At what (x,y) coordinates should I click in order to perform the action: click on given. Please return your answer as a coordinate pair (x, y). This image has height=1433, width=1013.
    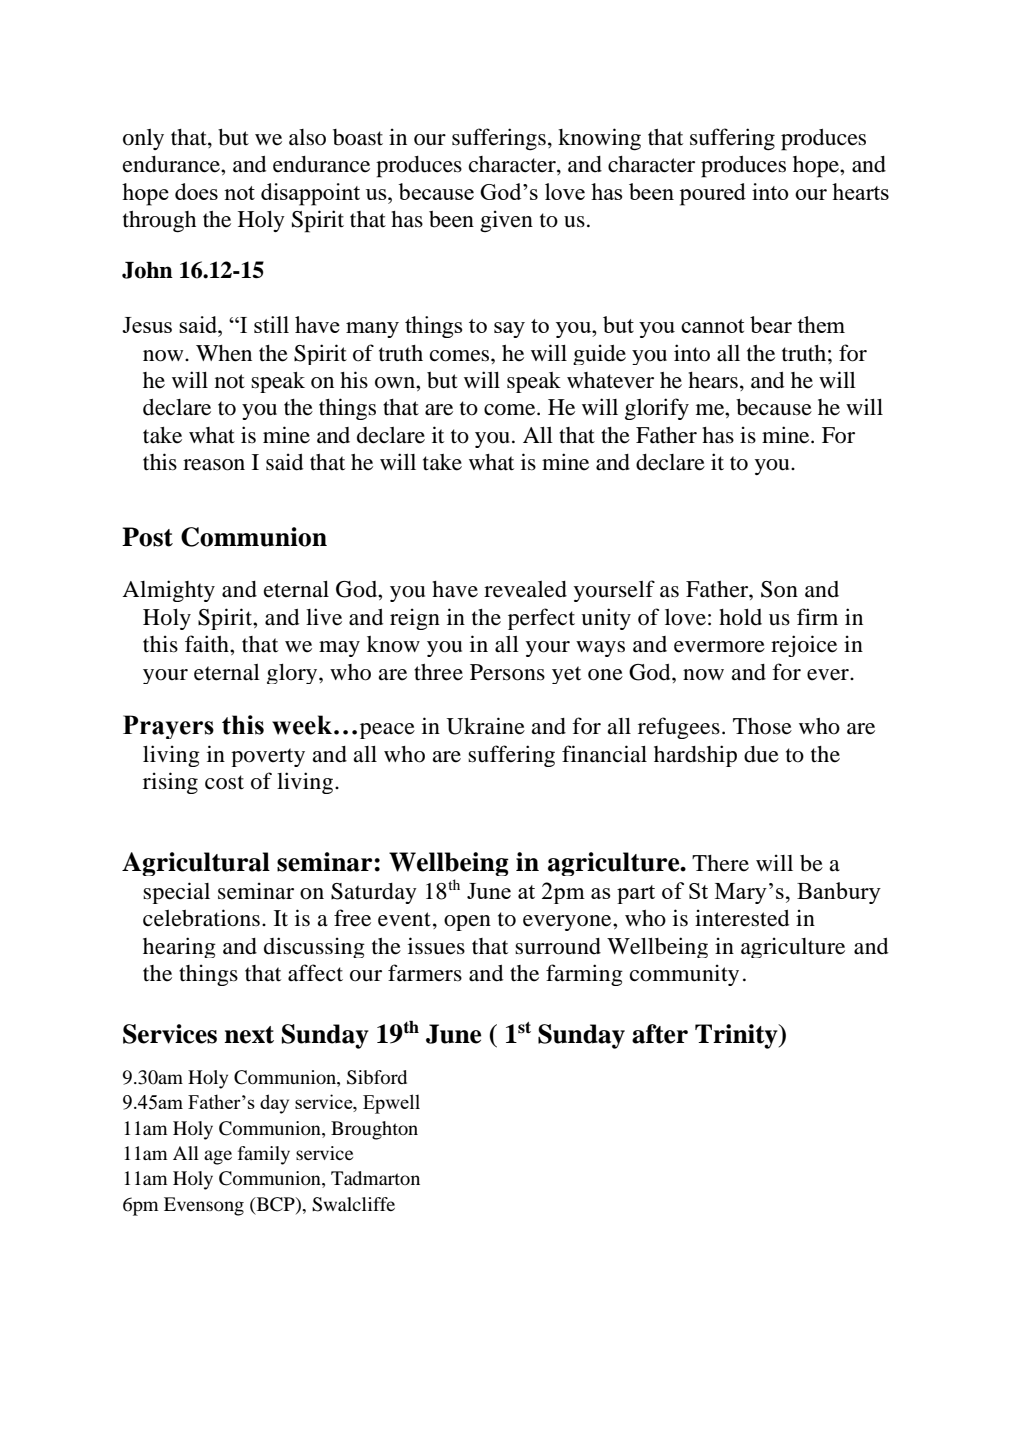
    Looking at the image, I should click on (506, 221).
